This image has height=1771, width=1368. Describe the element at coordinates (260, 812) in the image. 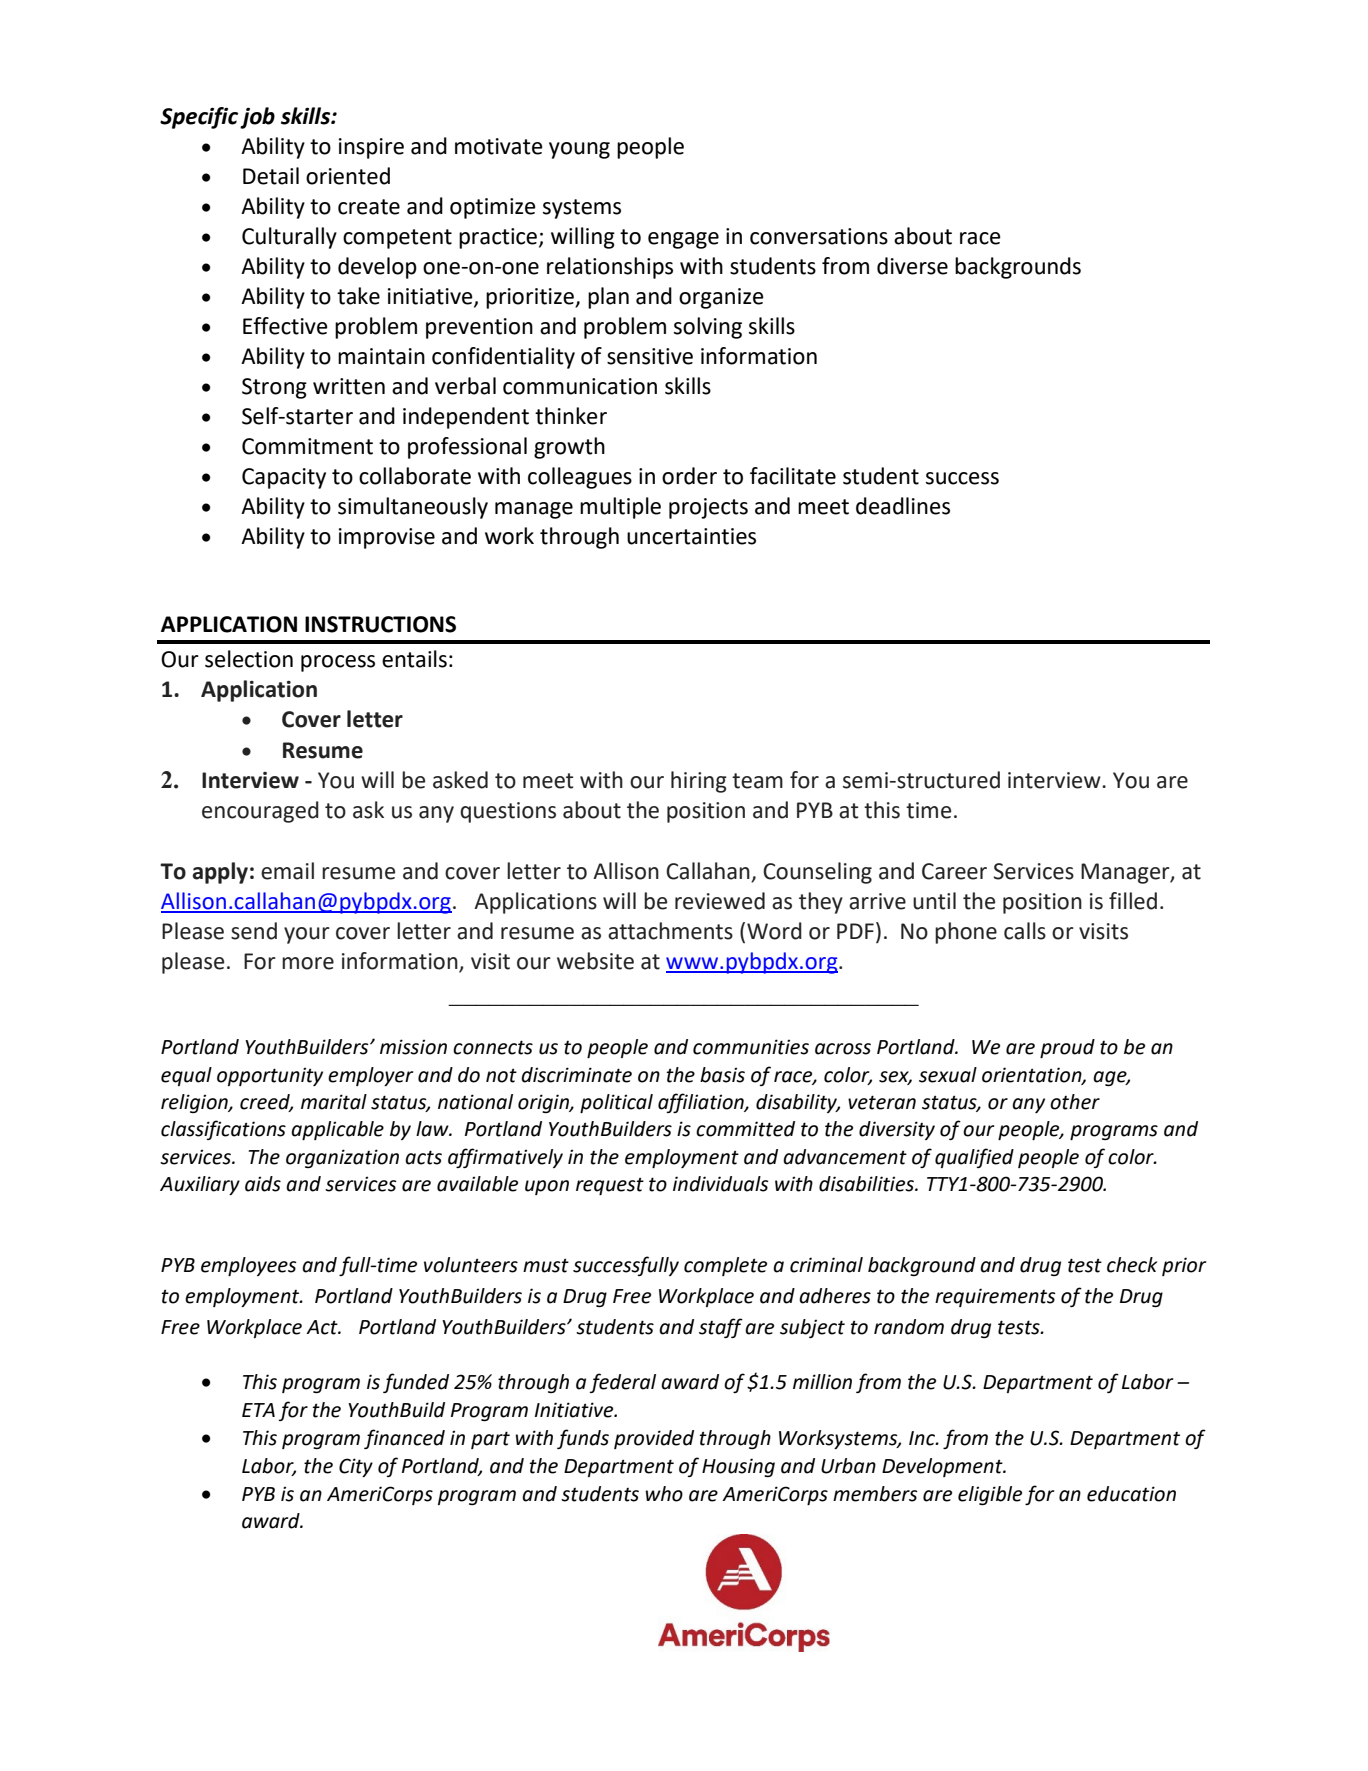

I see `encouraged` at that location.
